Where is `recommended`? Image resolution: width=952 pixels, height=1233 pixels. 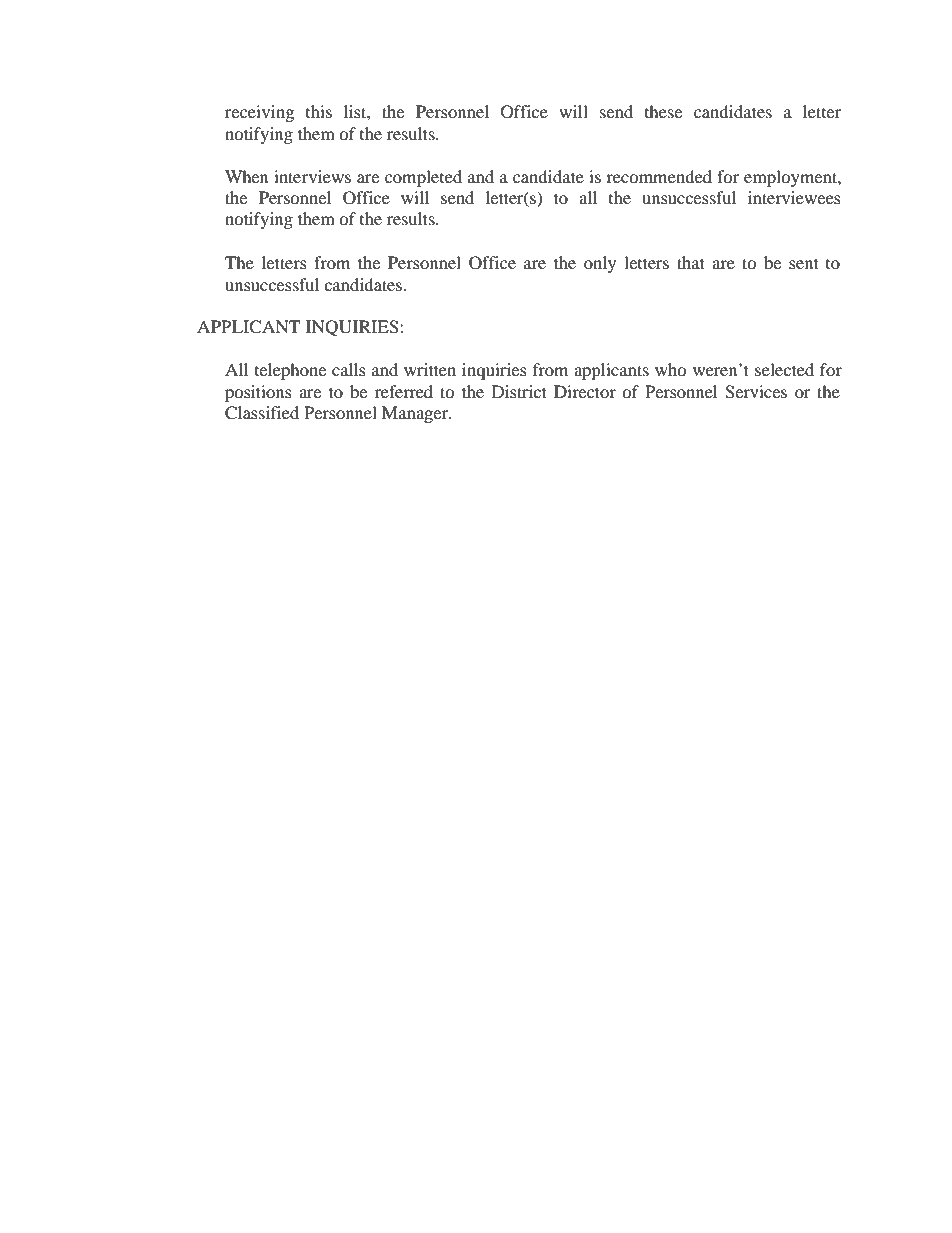 recommended is located at coordinates (659, 176).
